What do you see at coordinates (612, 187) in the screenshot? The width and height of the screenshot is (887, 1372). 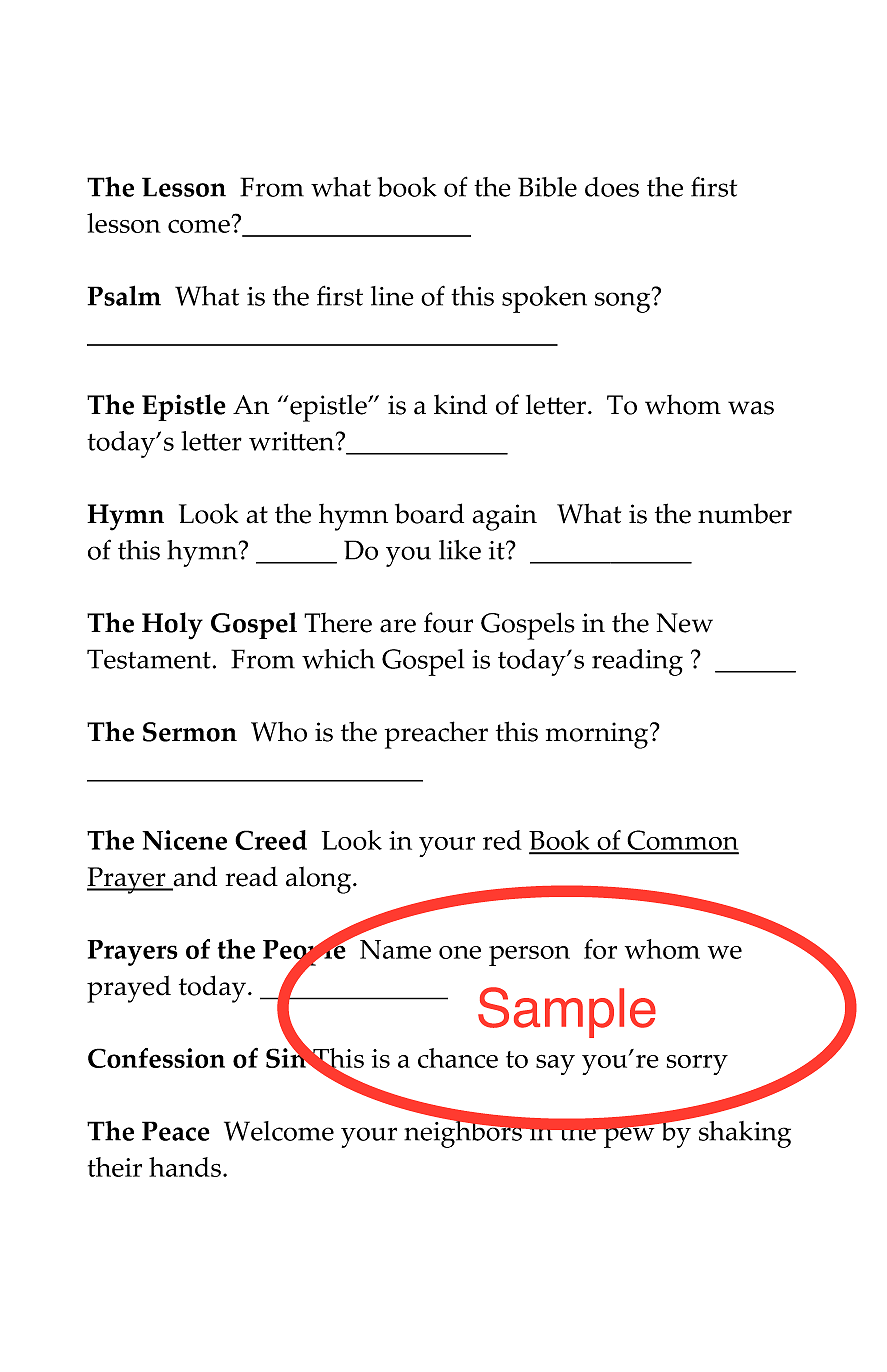 I see `does` at bounding box center [612, 187].
